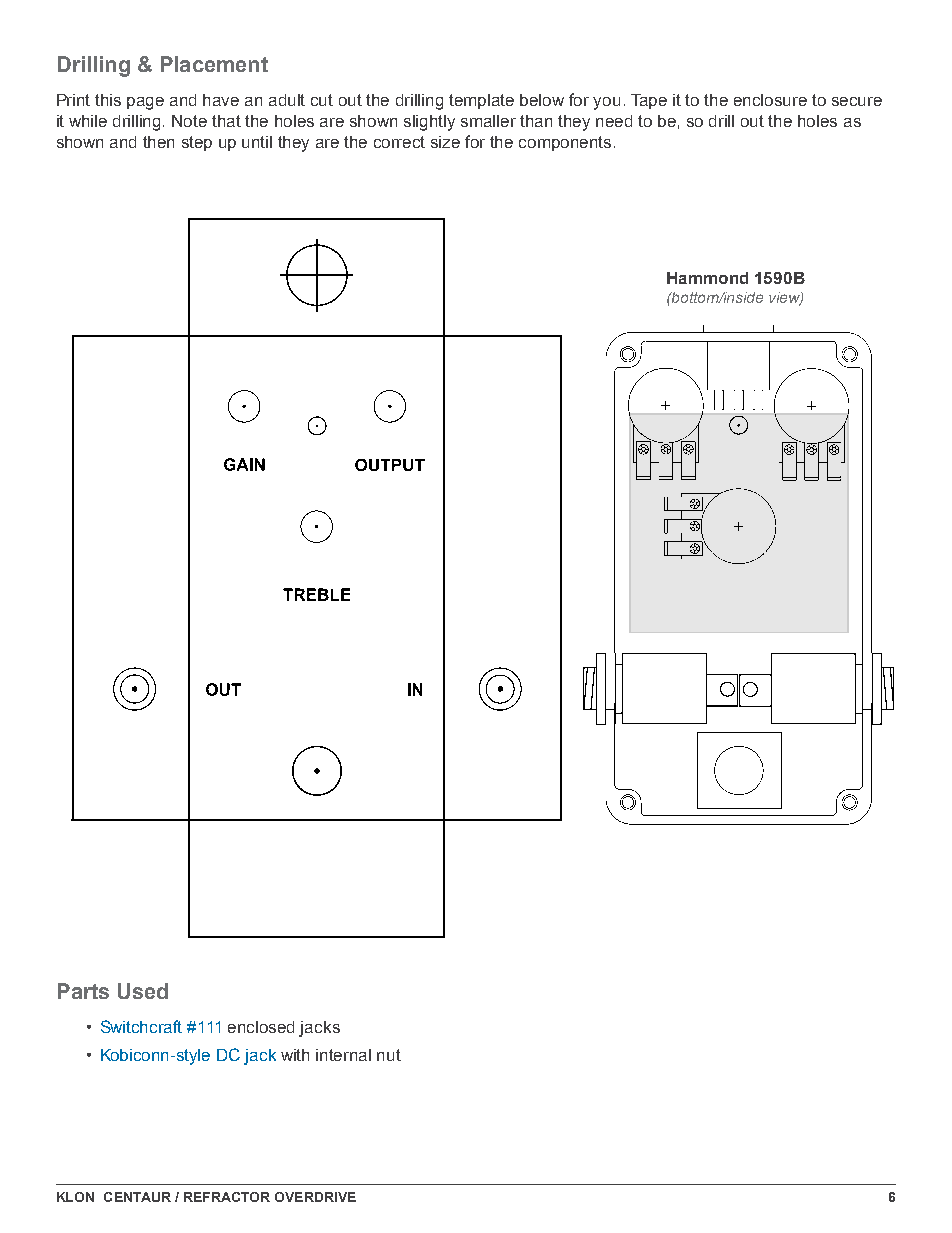 The width and height of the document is (952, 1233). I want to click on enclosure, so click(770, 100).
